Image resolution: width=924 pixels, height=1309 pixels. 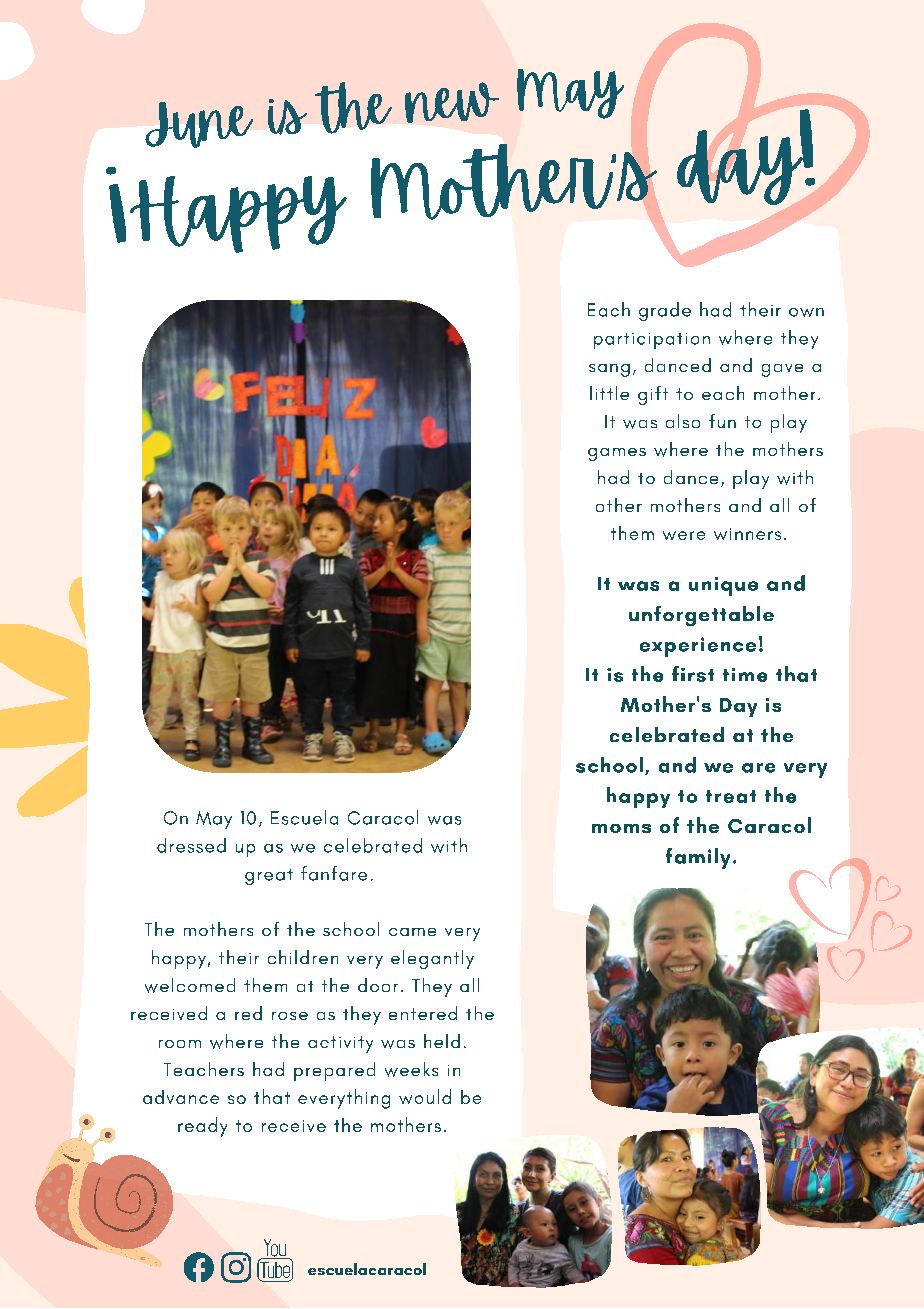 What do you see at coordinates (698, 858) in the document?
I see `family` at bounding box center [698, 858].
